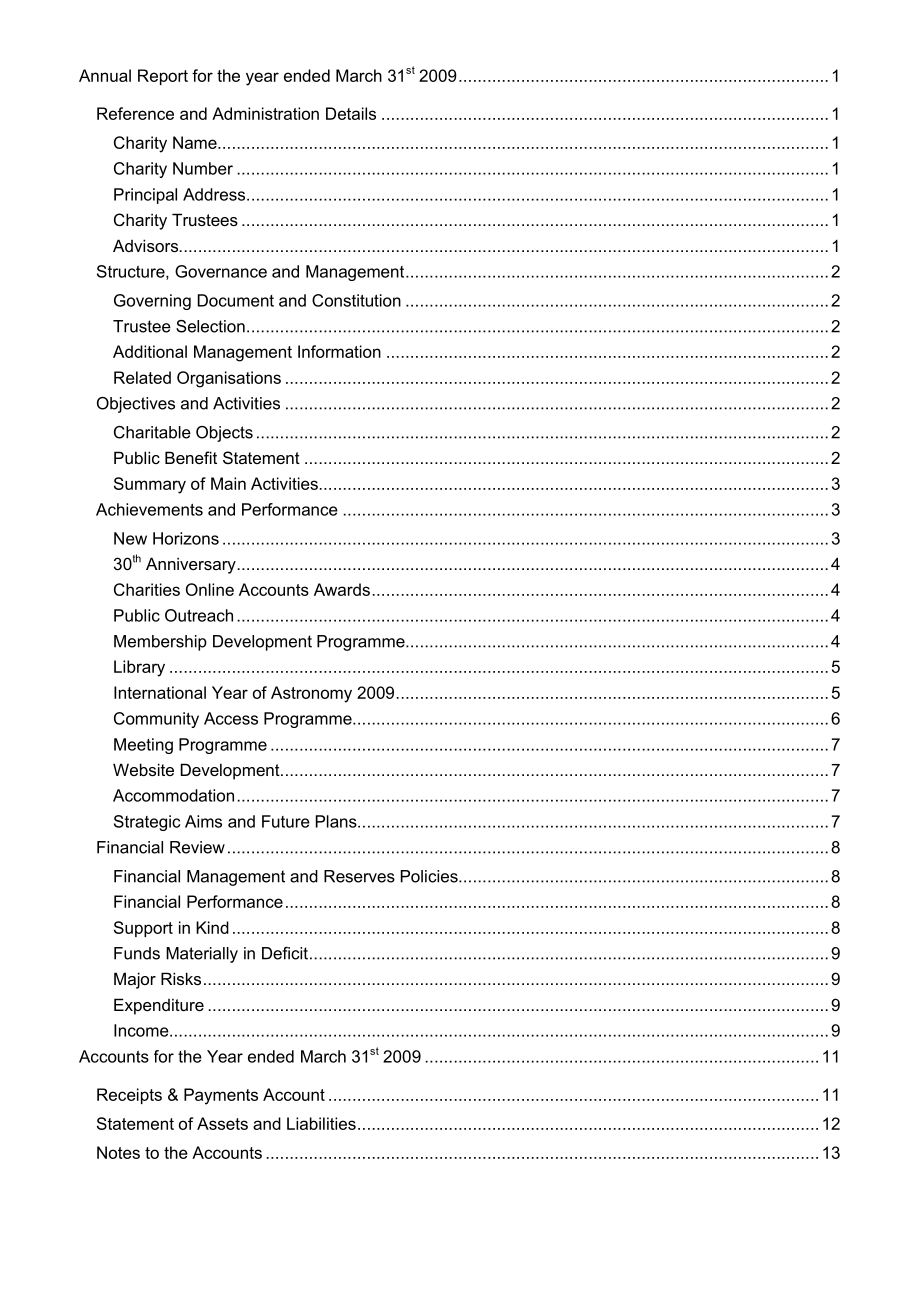 This page has width=924, height=1302. I want to click on Charities, so click(147, 589).
